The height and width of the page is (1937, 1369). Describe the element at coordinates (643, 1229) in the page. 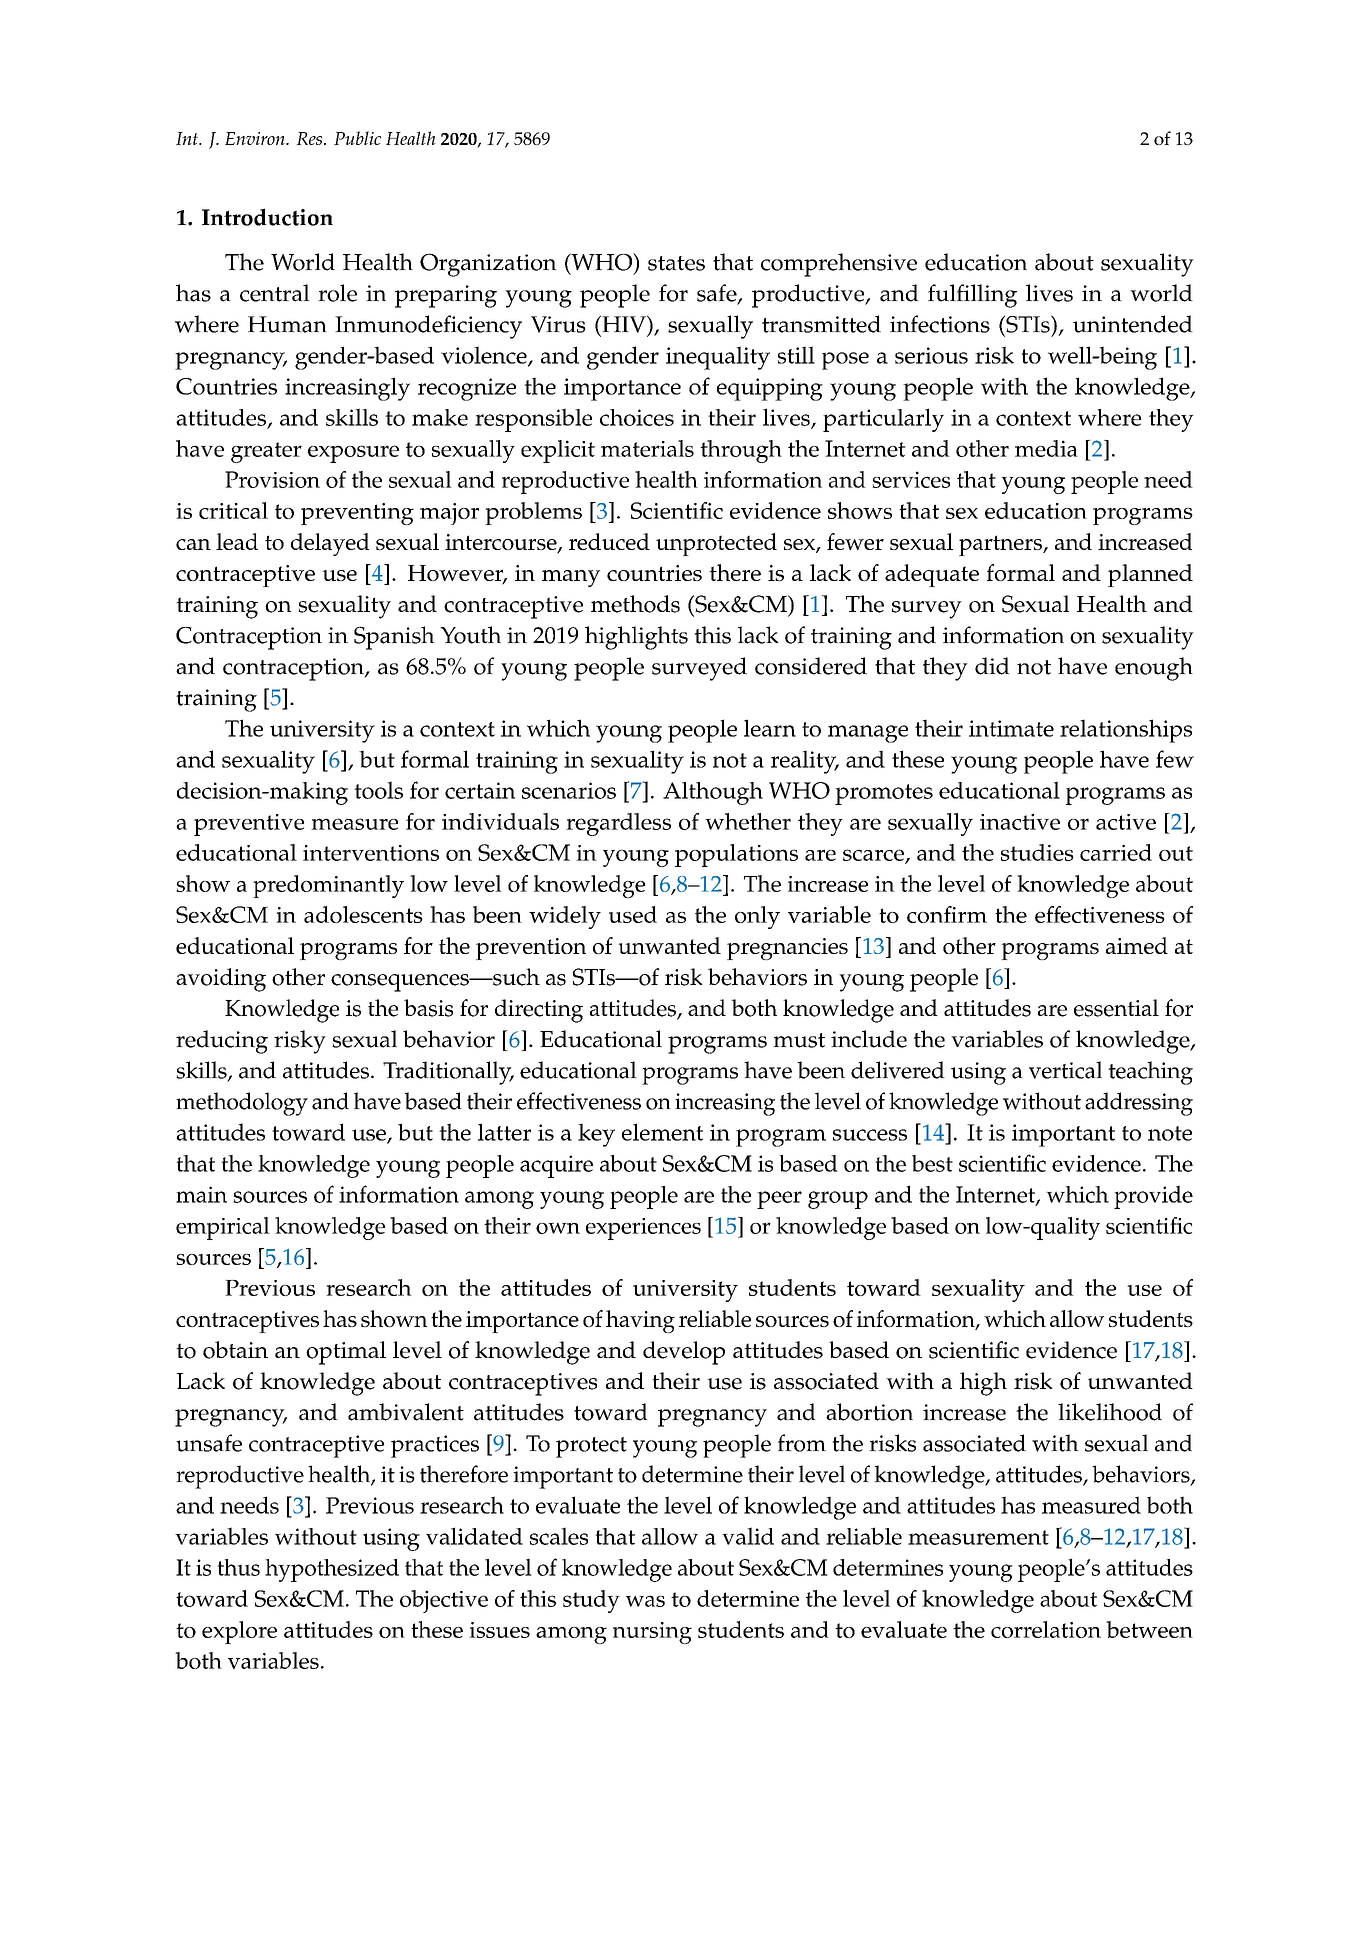

I see `experiences` at that location.
